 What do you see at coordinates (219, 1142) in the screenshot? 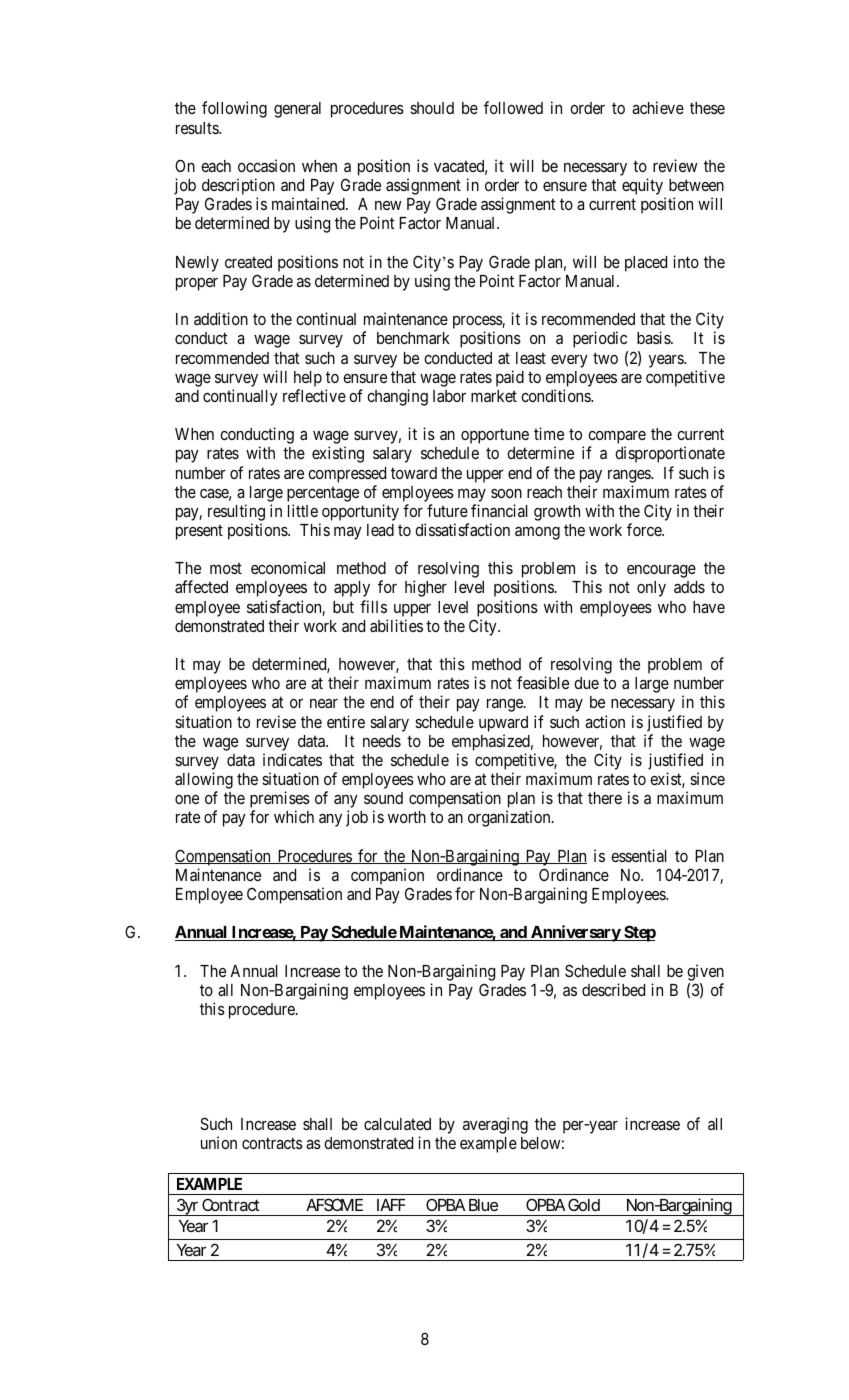
I see `union` at bounding box center [219, 1142].
